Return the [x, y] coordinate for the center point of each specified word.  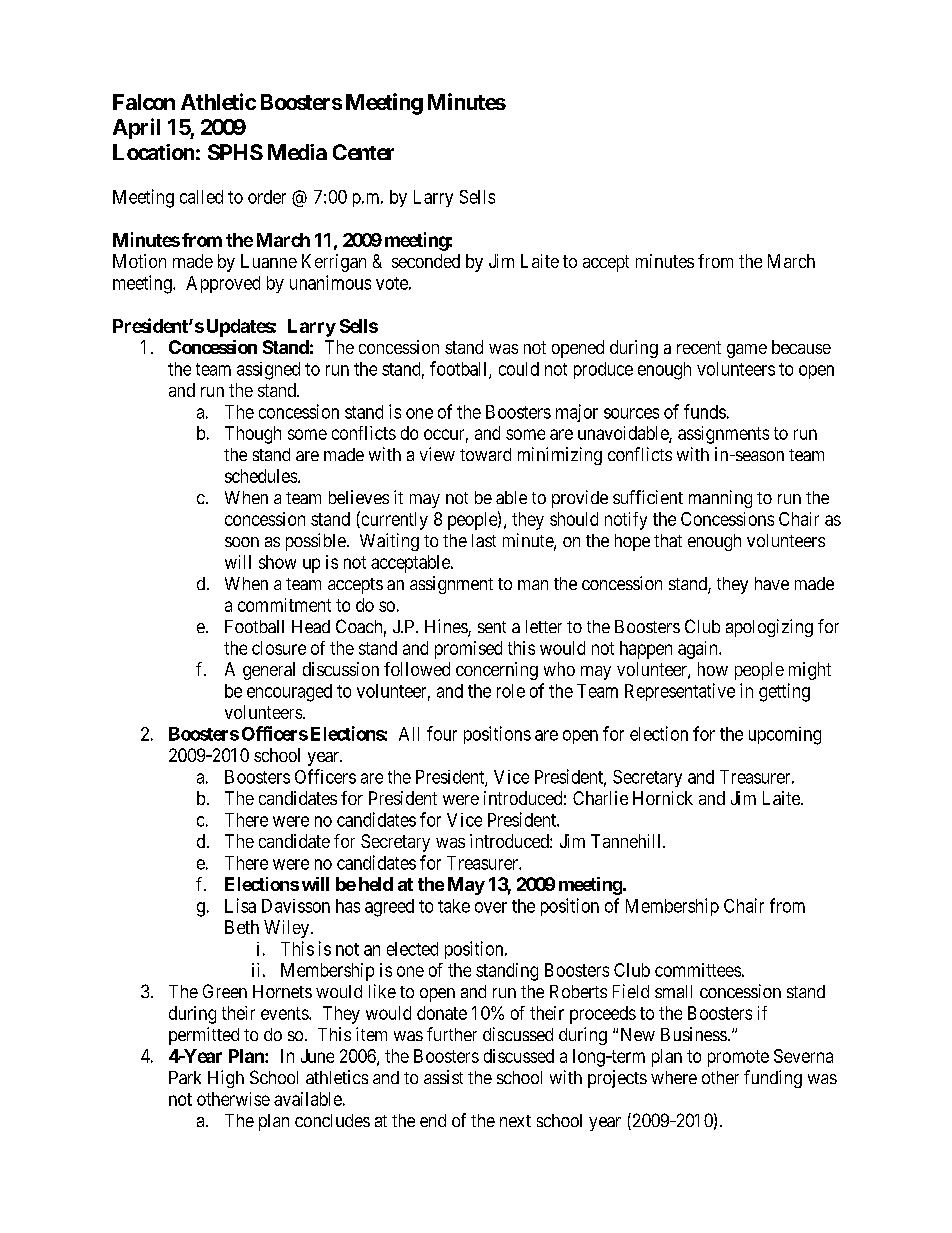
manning [720, 499]
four [442, 733]
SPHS [235, 152]
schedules [261, 476]
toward [485, 454]
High [226, 1079]
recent [699, 347]
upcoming [785, 736]
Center [363, 152]
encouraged [289, 693]
